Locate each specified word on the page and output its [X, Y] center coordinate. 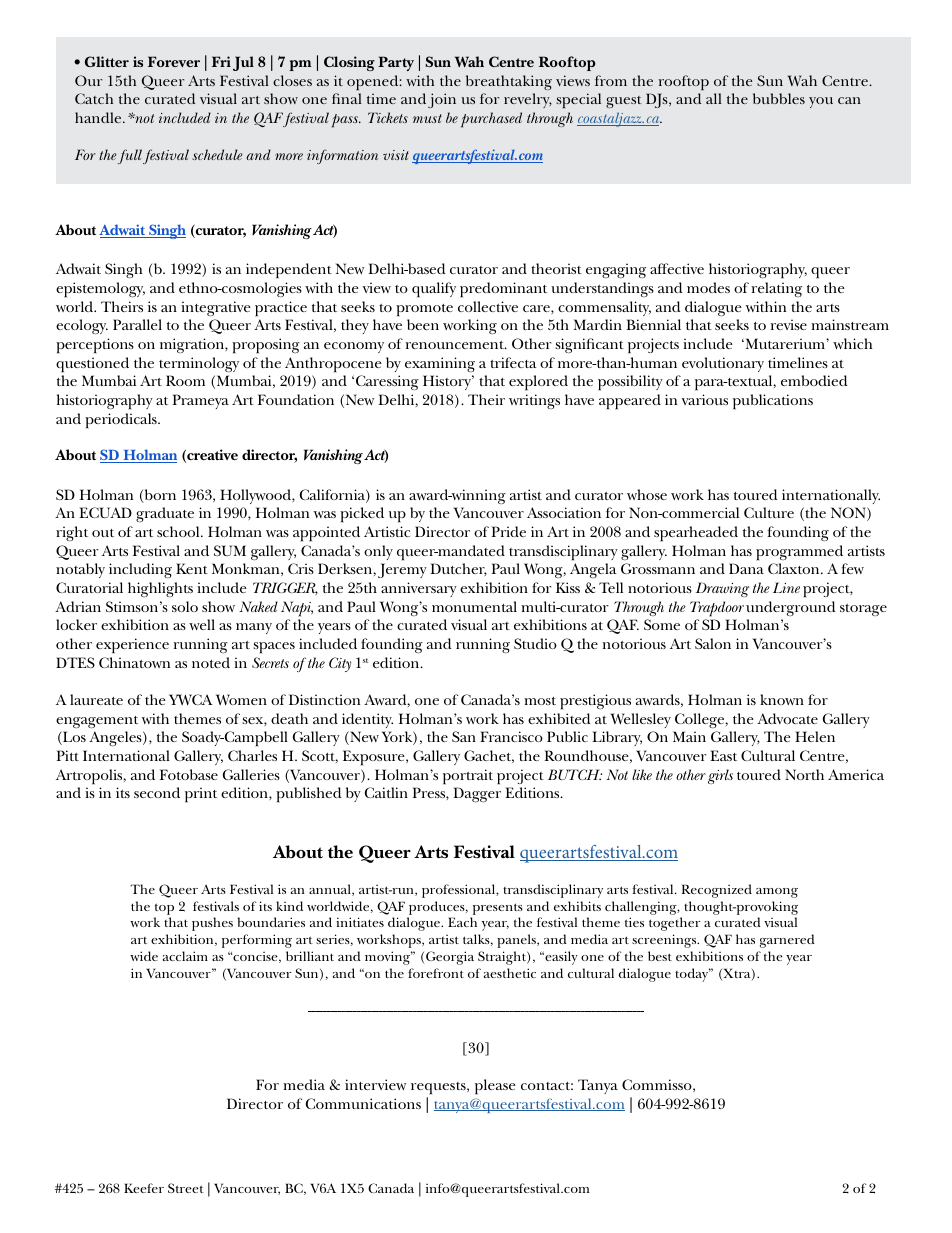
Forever [174, 61]
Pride [508, 531]
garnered [787, 941]
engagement [97, 722]
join [442, 100]
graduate [165, 514]
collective [488, 306]
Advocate [787, 718]
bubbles [779, 98]
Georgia [450, 958]
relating [776, 289]
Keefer [144, 1188]
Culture [769, 512]
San [464, 736]
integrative [216, 308]
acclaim [185, 956]
